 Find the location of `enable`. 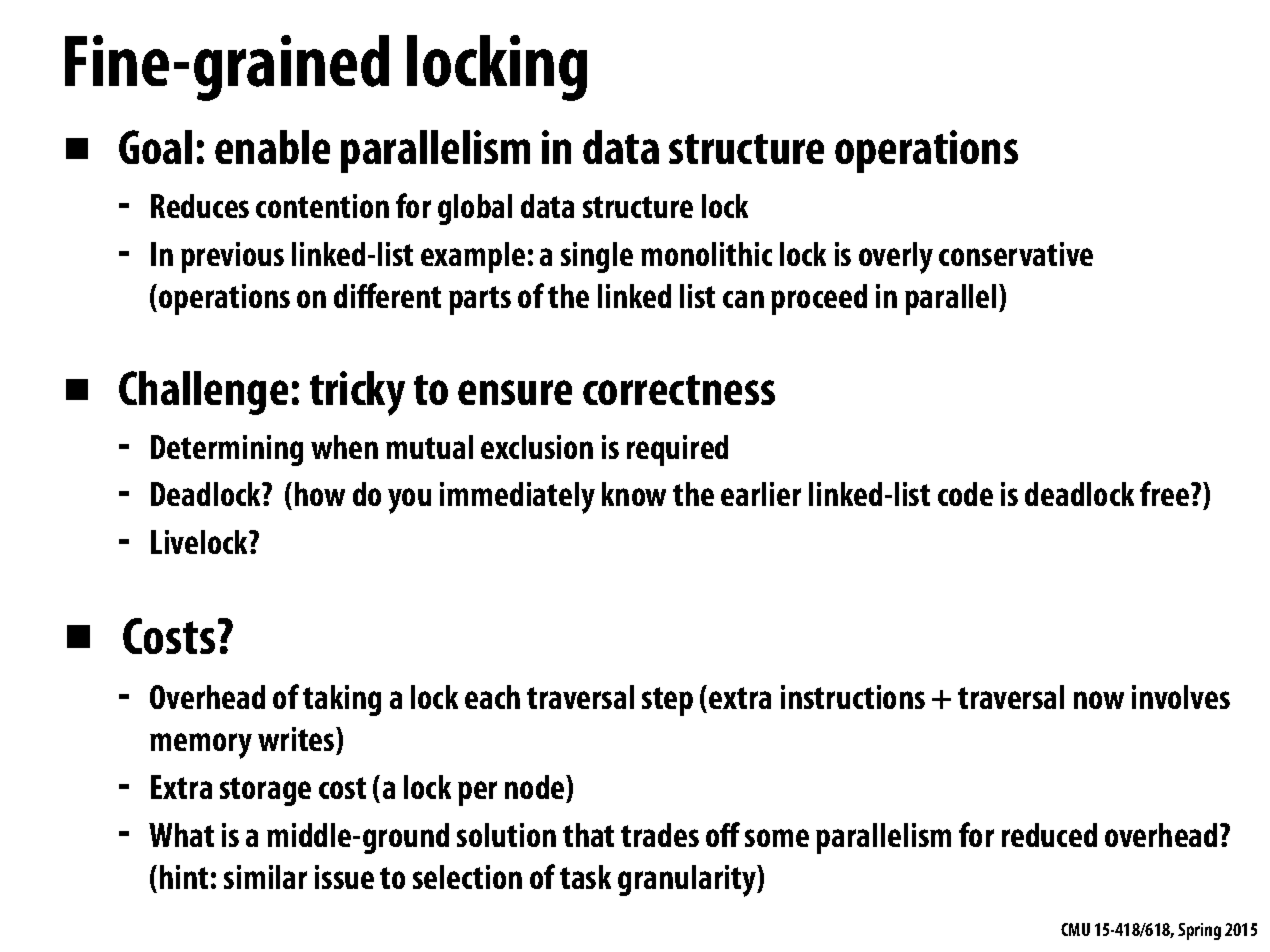

enable is located at coordinates (272, 147).
